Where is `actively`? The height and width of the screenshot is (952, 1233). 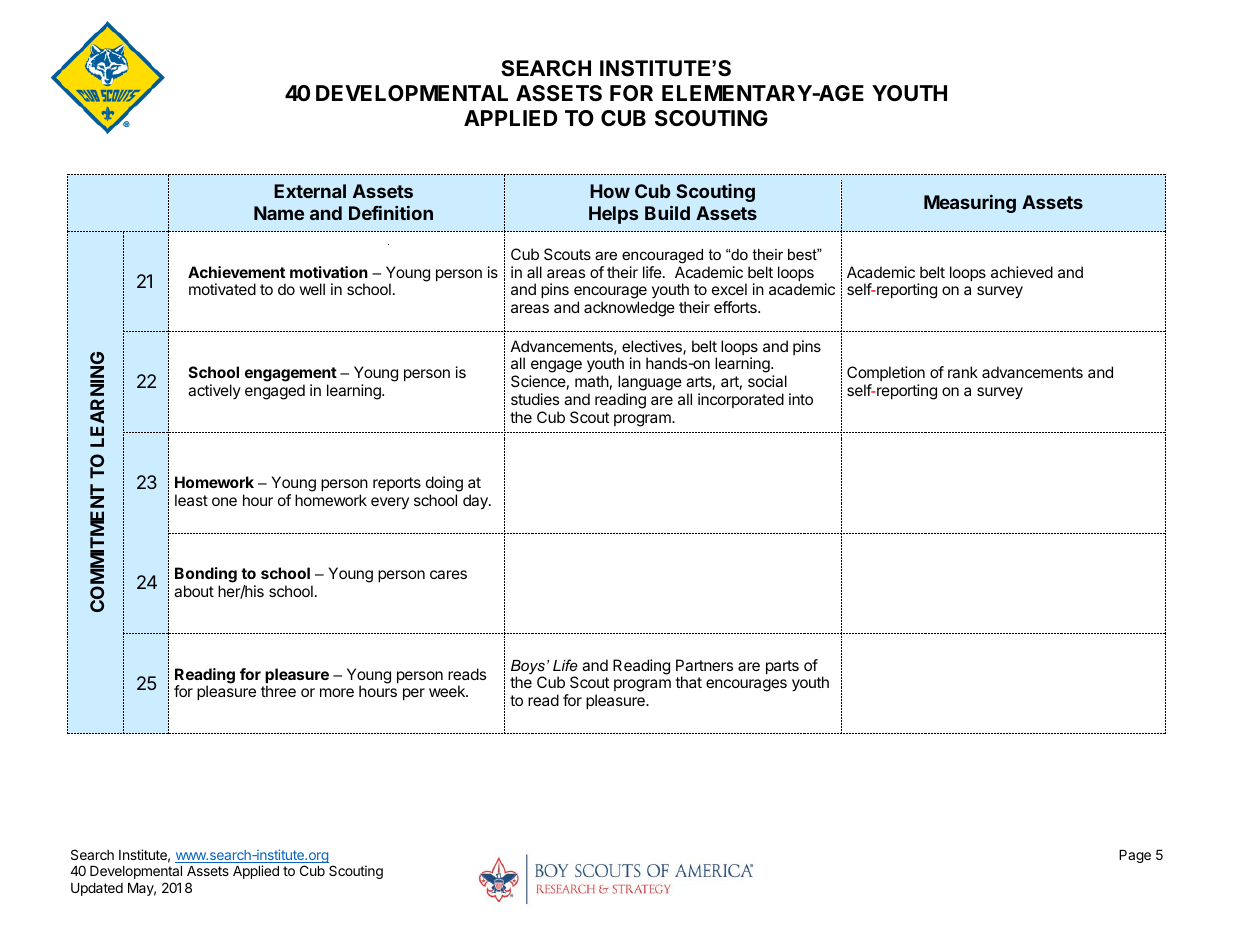 actively is located at coordinates (214, 391).
